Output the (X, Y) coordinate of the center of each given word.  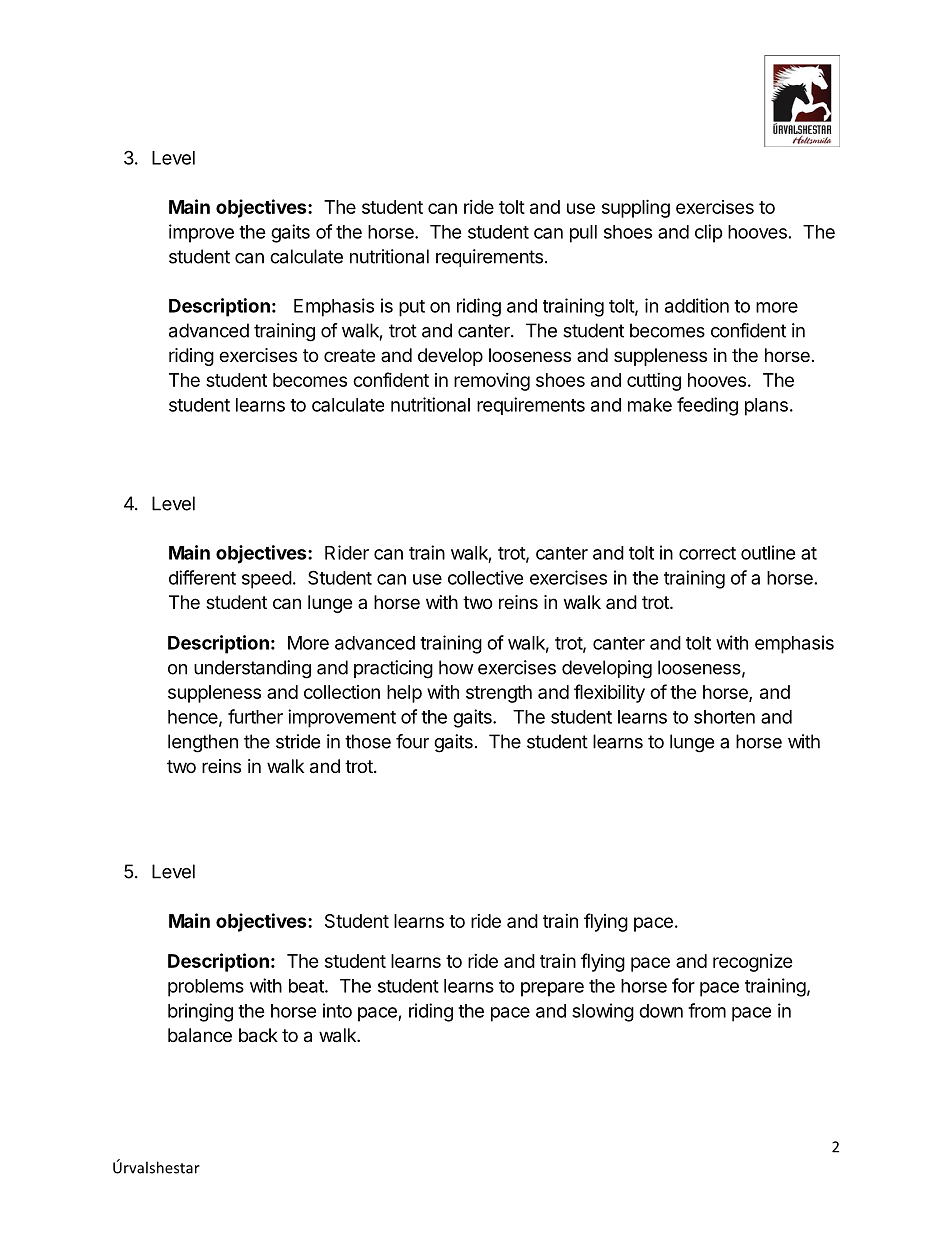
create (349, 355)
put (412, 308)
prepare (552, 989)
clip (709, 233)
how (456, 667)
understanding (252, 669)
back (258, 1035)
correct (707, 553)
